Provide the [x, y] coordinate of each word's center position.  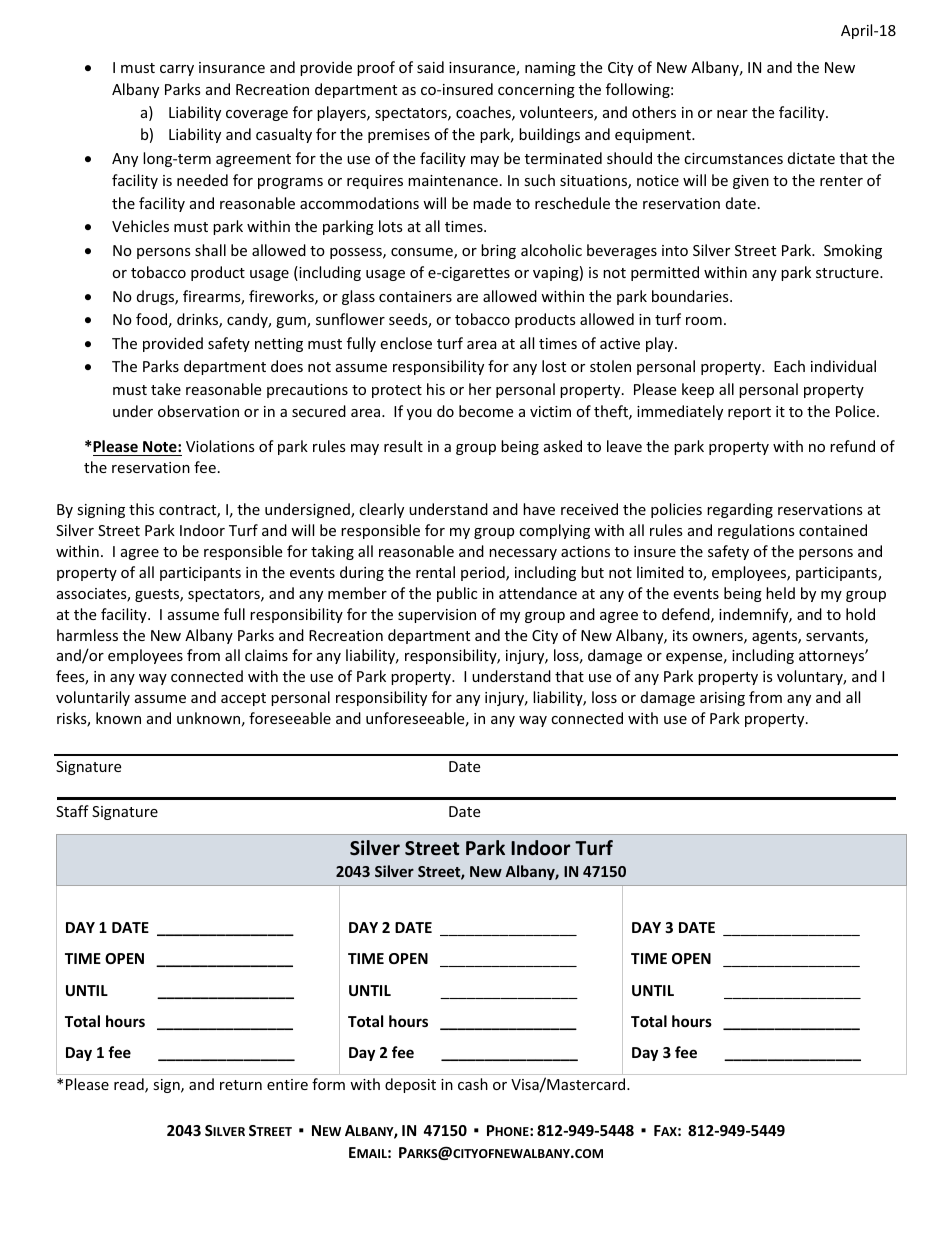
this [141, 509]
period [484, 573]
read [130, 1085]
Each [789, 366]
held [780, 593]
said [430, 67]
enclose [406, 343]
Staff [72, 811]
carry [177, 70]
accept [243, 699]
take [166, 389]
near [732, 114]
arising [722, 699]
